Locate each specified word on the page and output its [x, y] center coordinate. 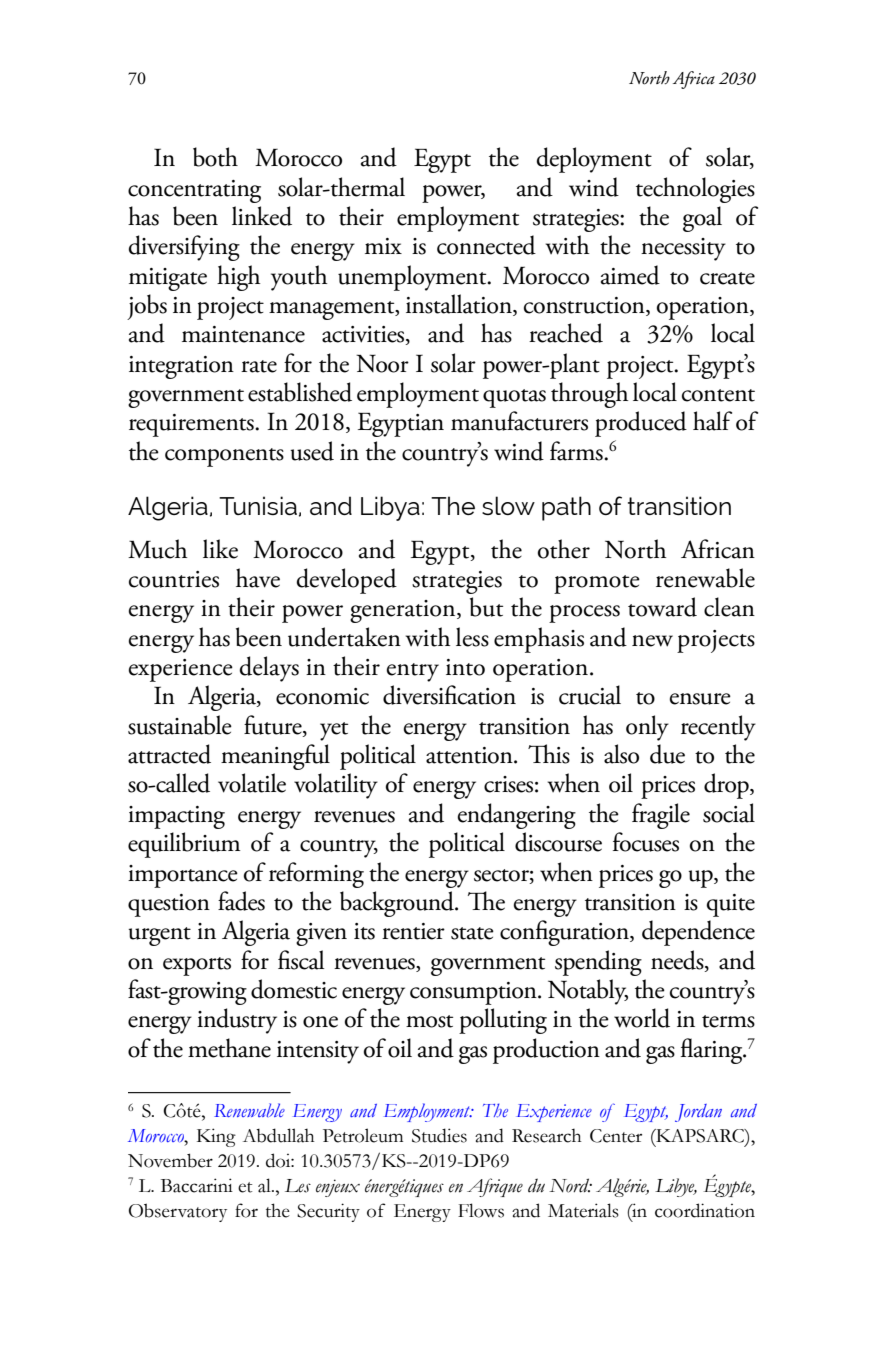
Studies [439, 1135]
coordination [705, 1210]
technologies [695, 190]
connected [486, 245]
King [216, 1137]
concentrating [194, 191]
